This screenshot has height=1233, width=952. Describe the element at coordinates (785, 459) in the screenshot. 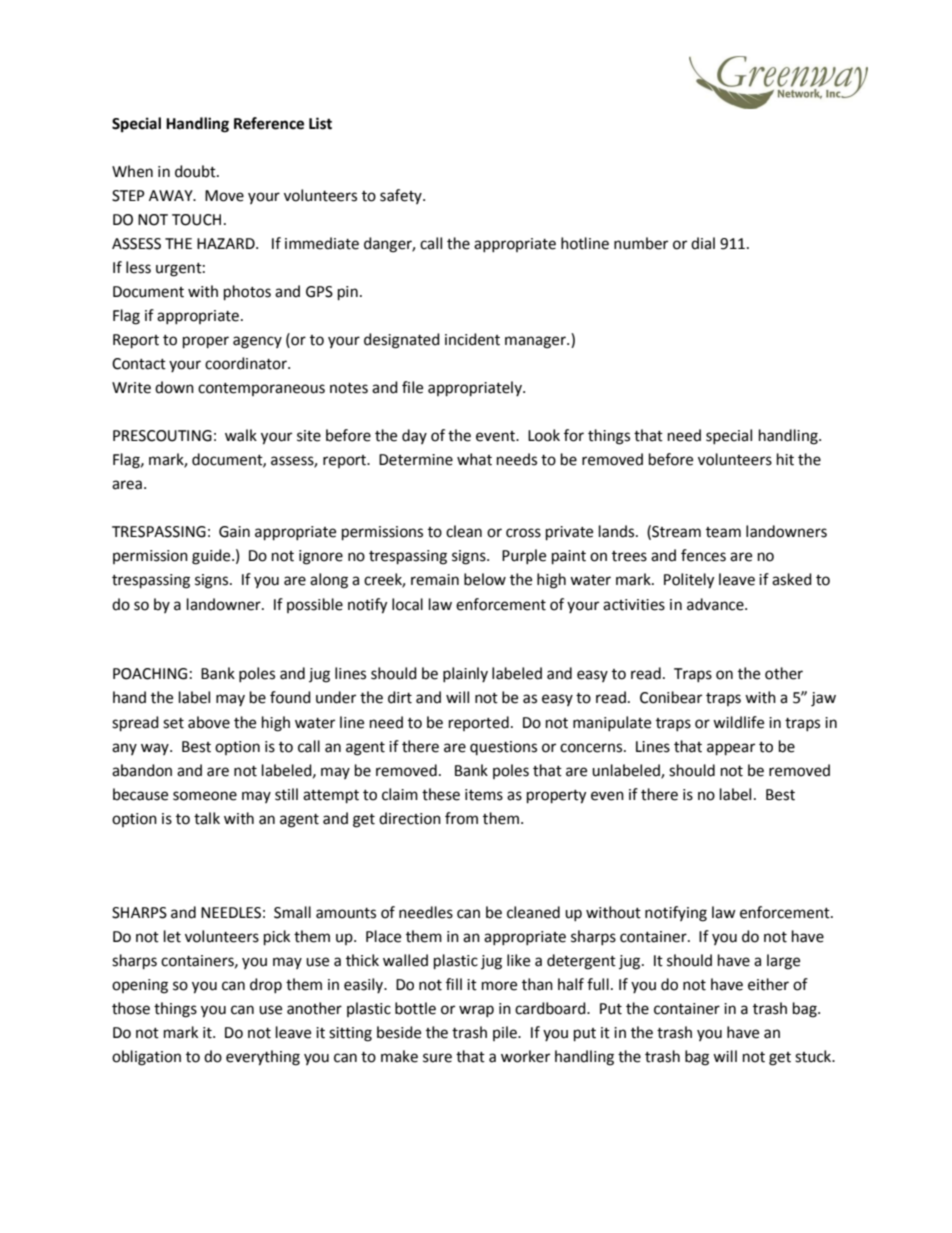

I see `hit` at that location.
